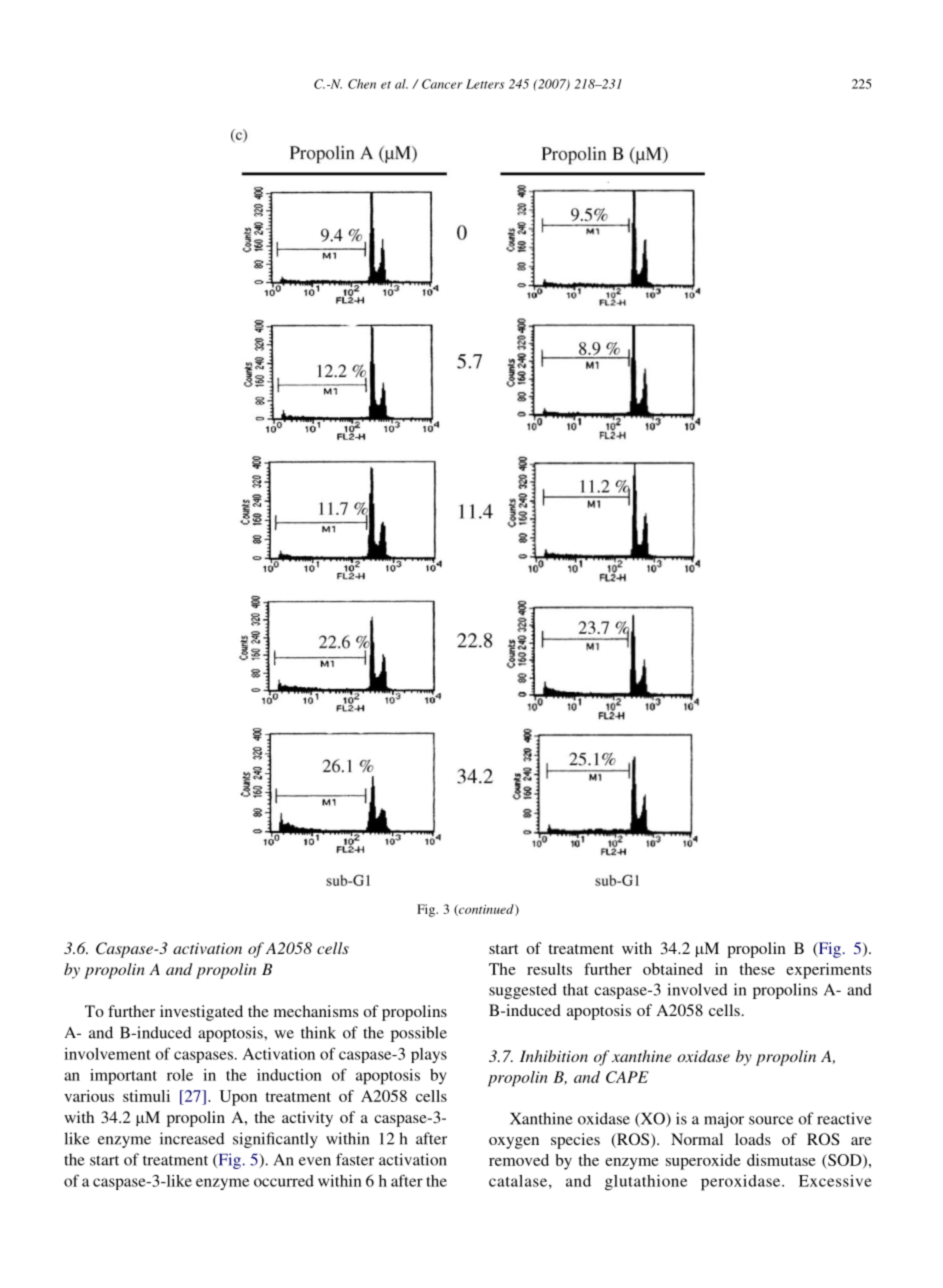 This screenshot has height=1288, width=943. I want to click on increased, so click(192, 1138).
